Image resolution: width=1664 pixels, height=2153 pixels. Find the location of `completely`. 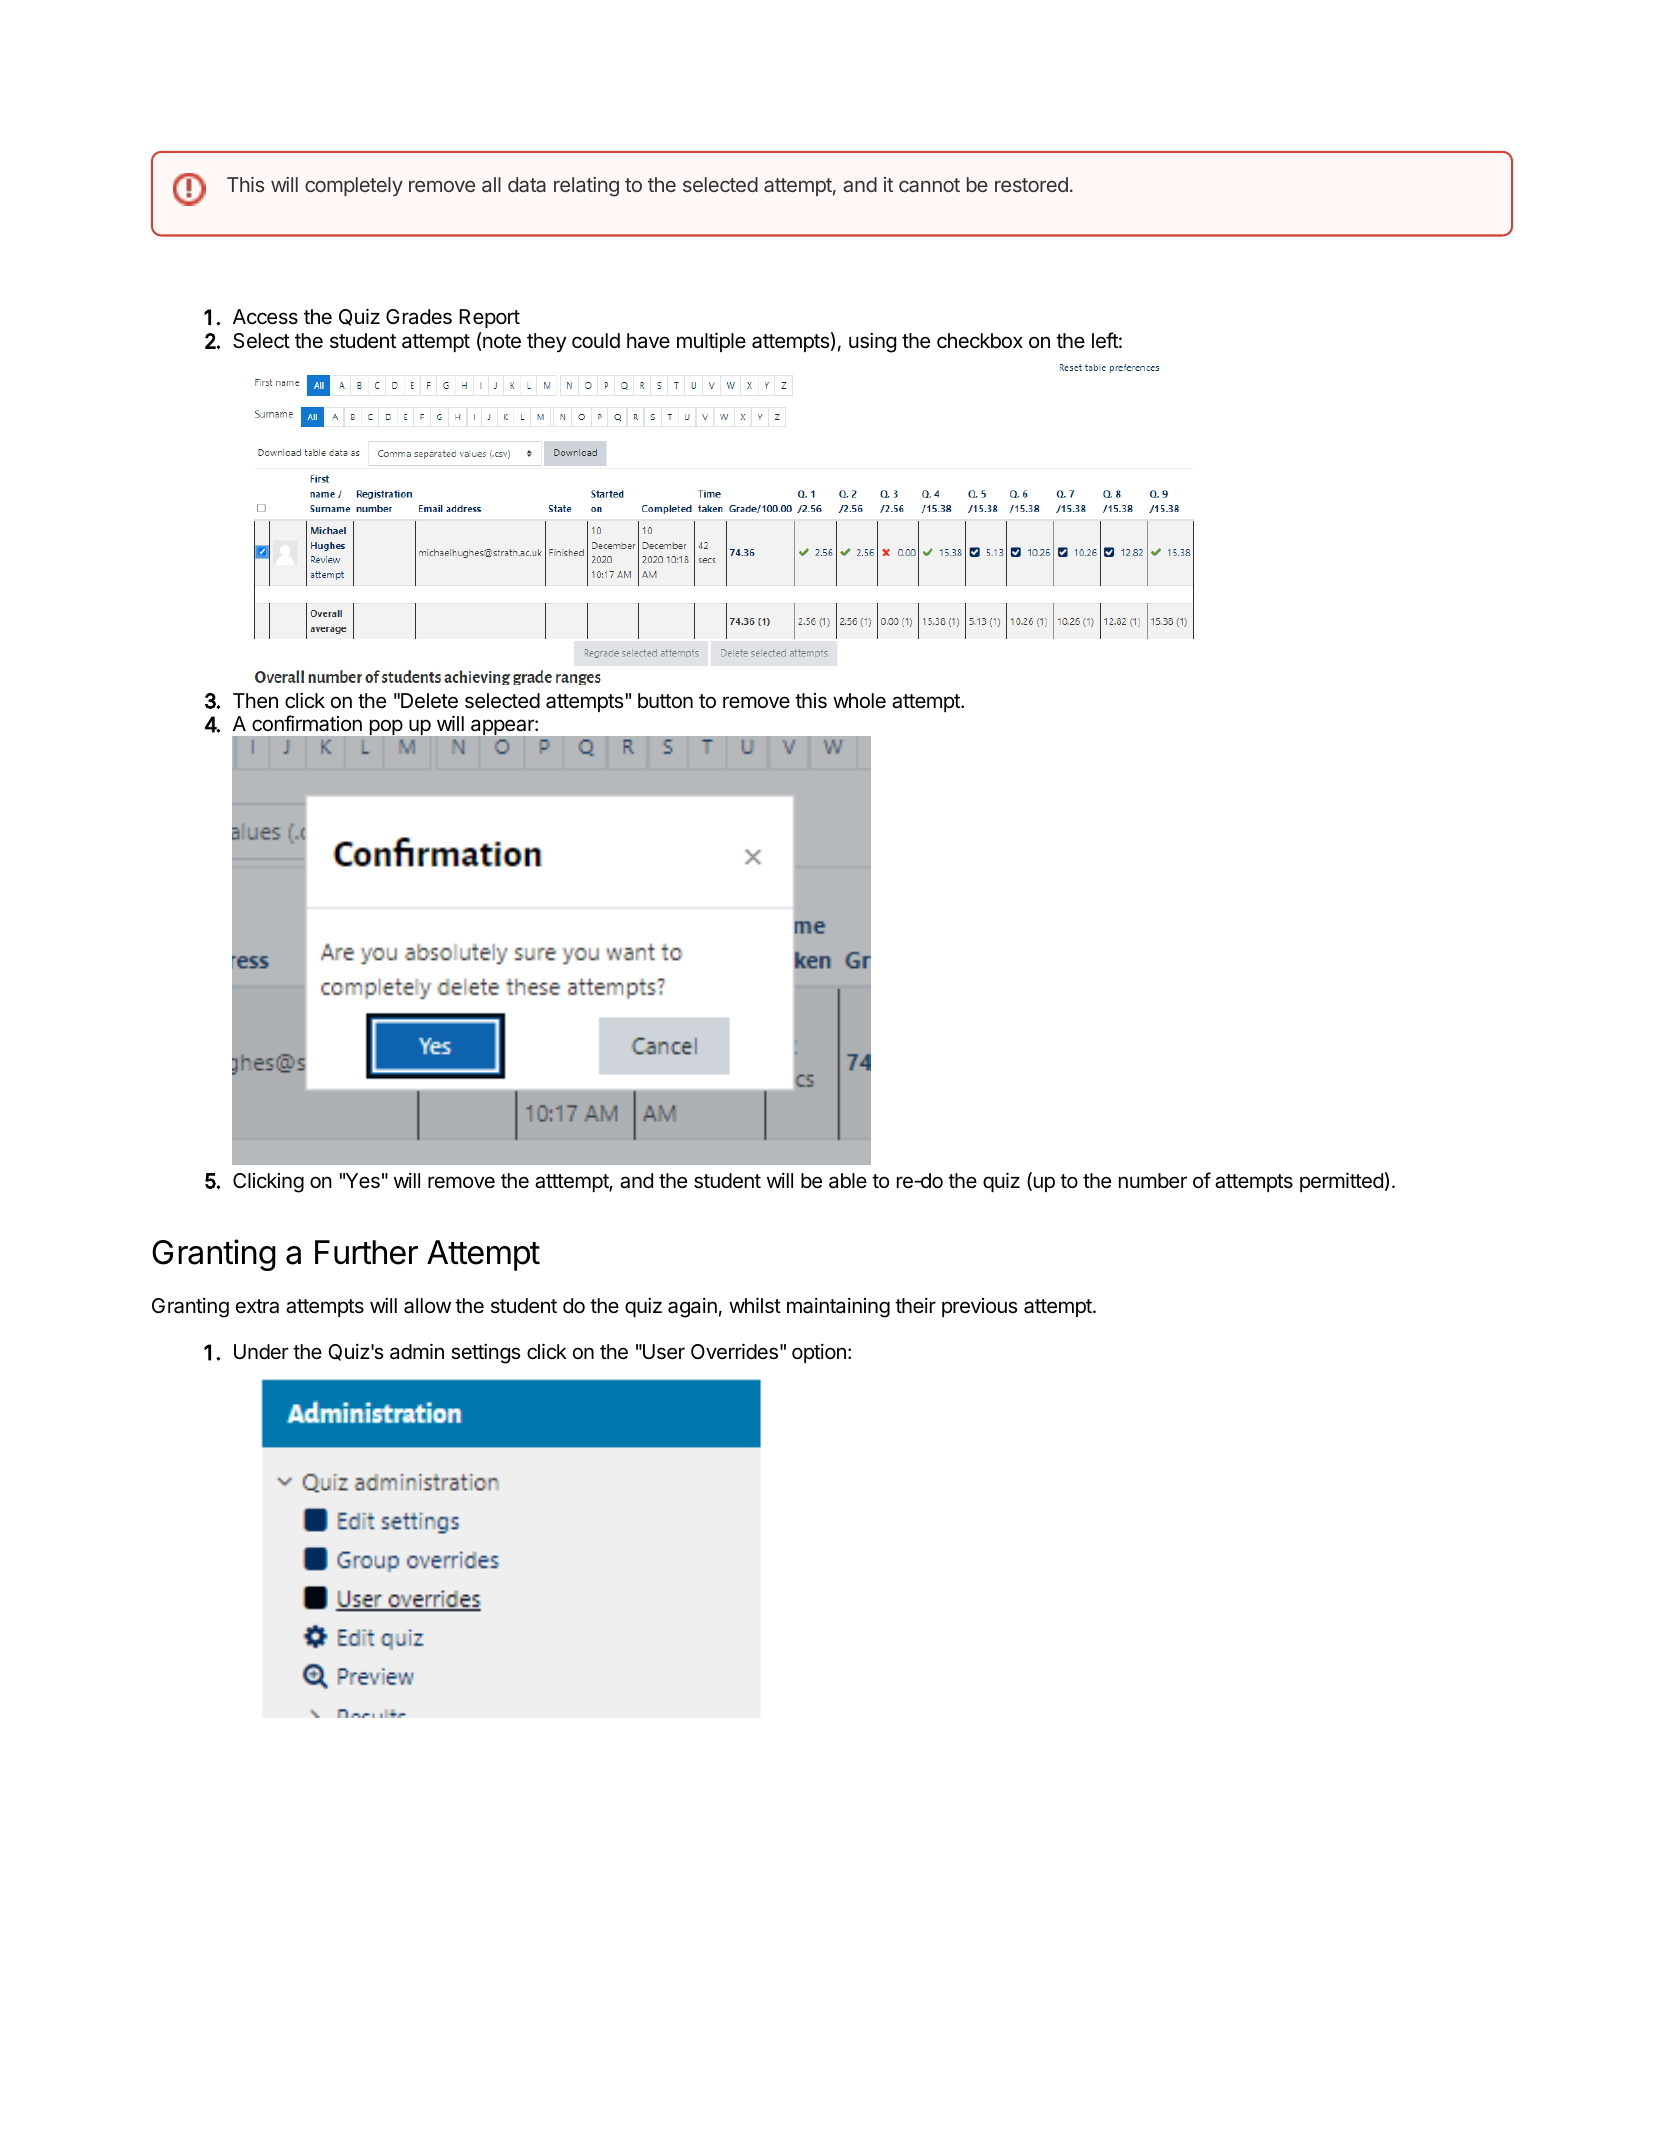

completely is located at coordinates (354, 186).
